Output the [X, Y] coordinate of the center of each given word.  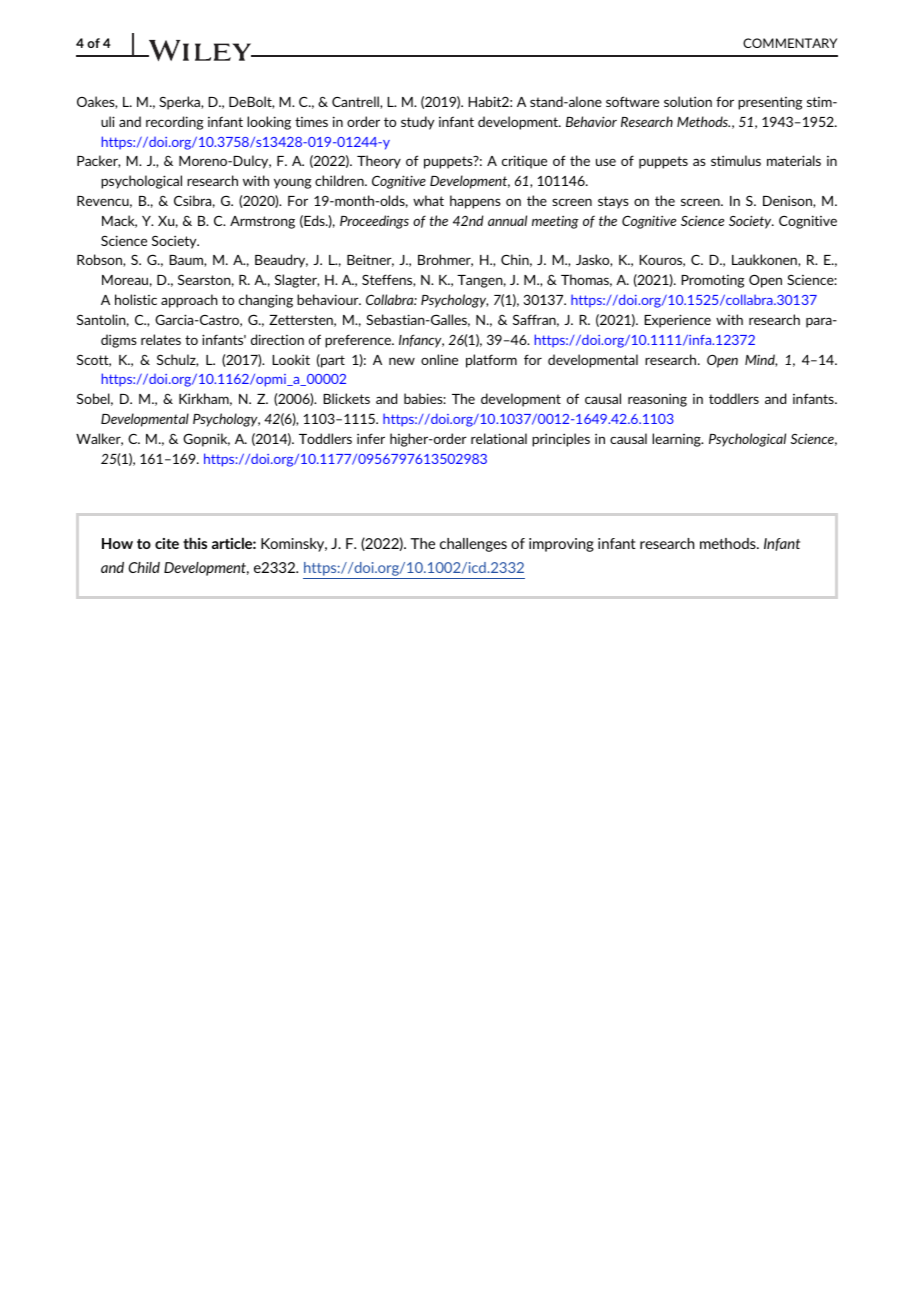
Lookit [291, 359]
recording [174, 123]
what [428, 200]
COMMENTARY [790, 43]
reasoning [657, 400]
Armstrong [262, 222]
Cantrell [356, 102]
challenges [473, 545]
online [439, 359]
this [195, 543]
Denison [788, 201]
